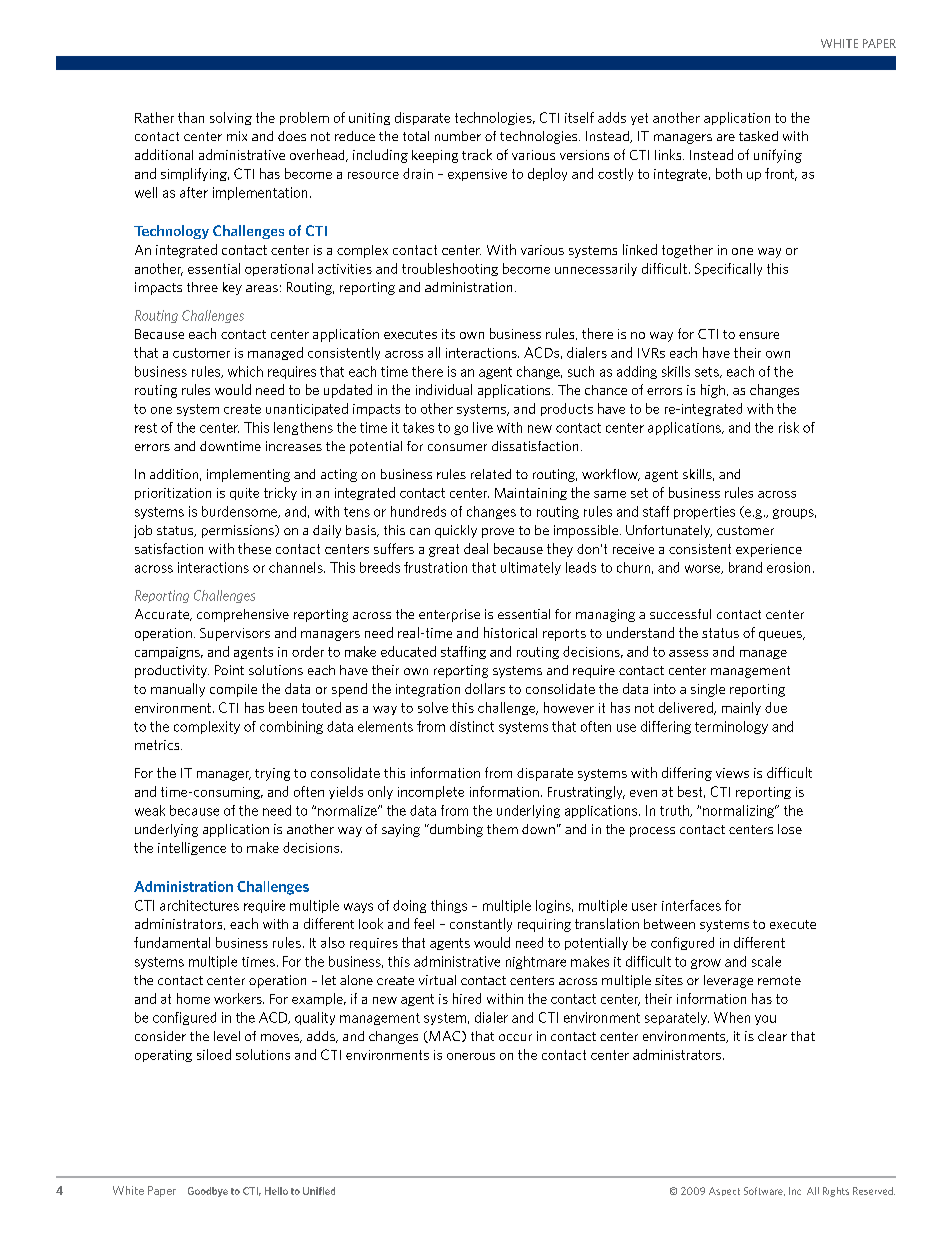 The image size is (952, 1233). Describe the element at coordinates (237, 136) in the image. I see `mix` at that location.
